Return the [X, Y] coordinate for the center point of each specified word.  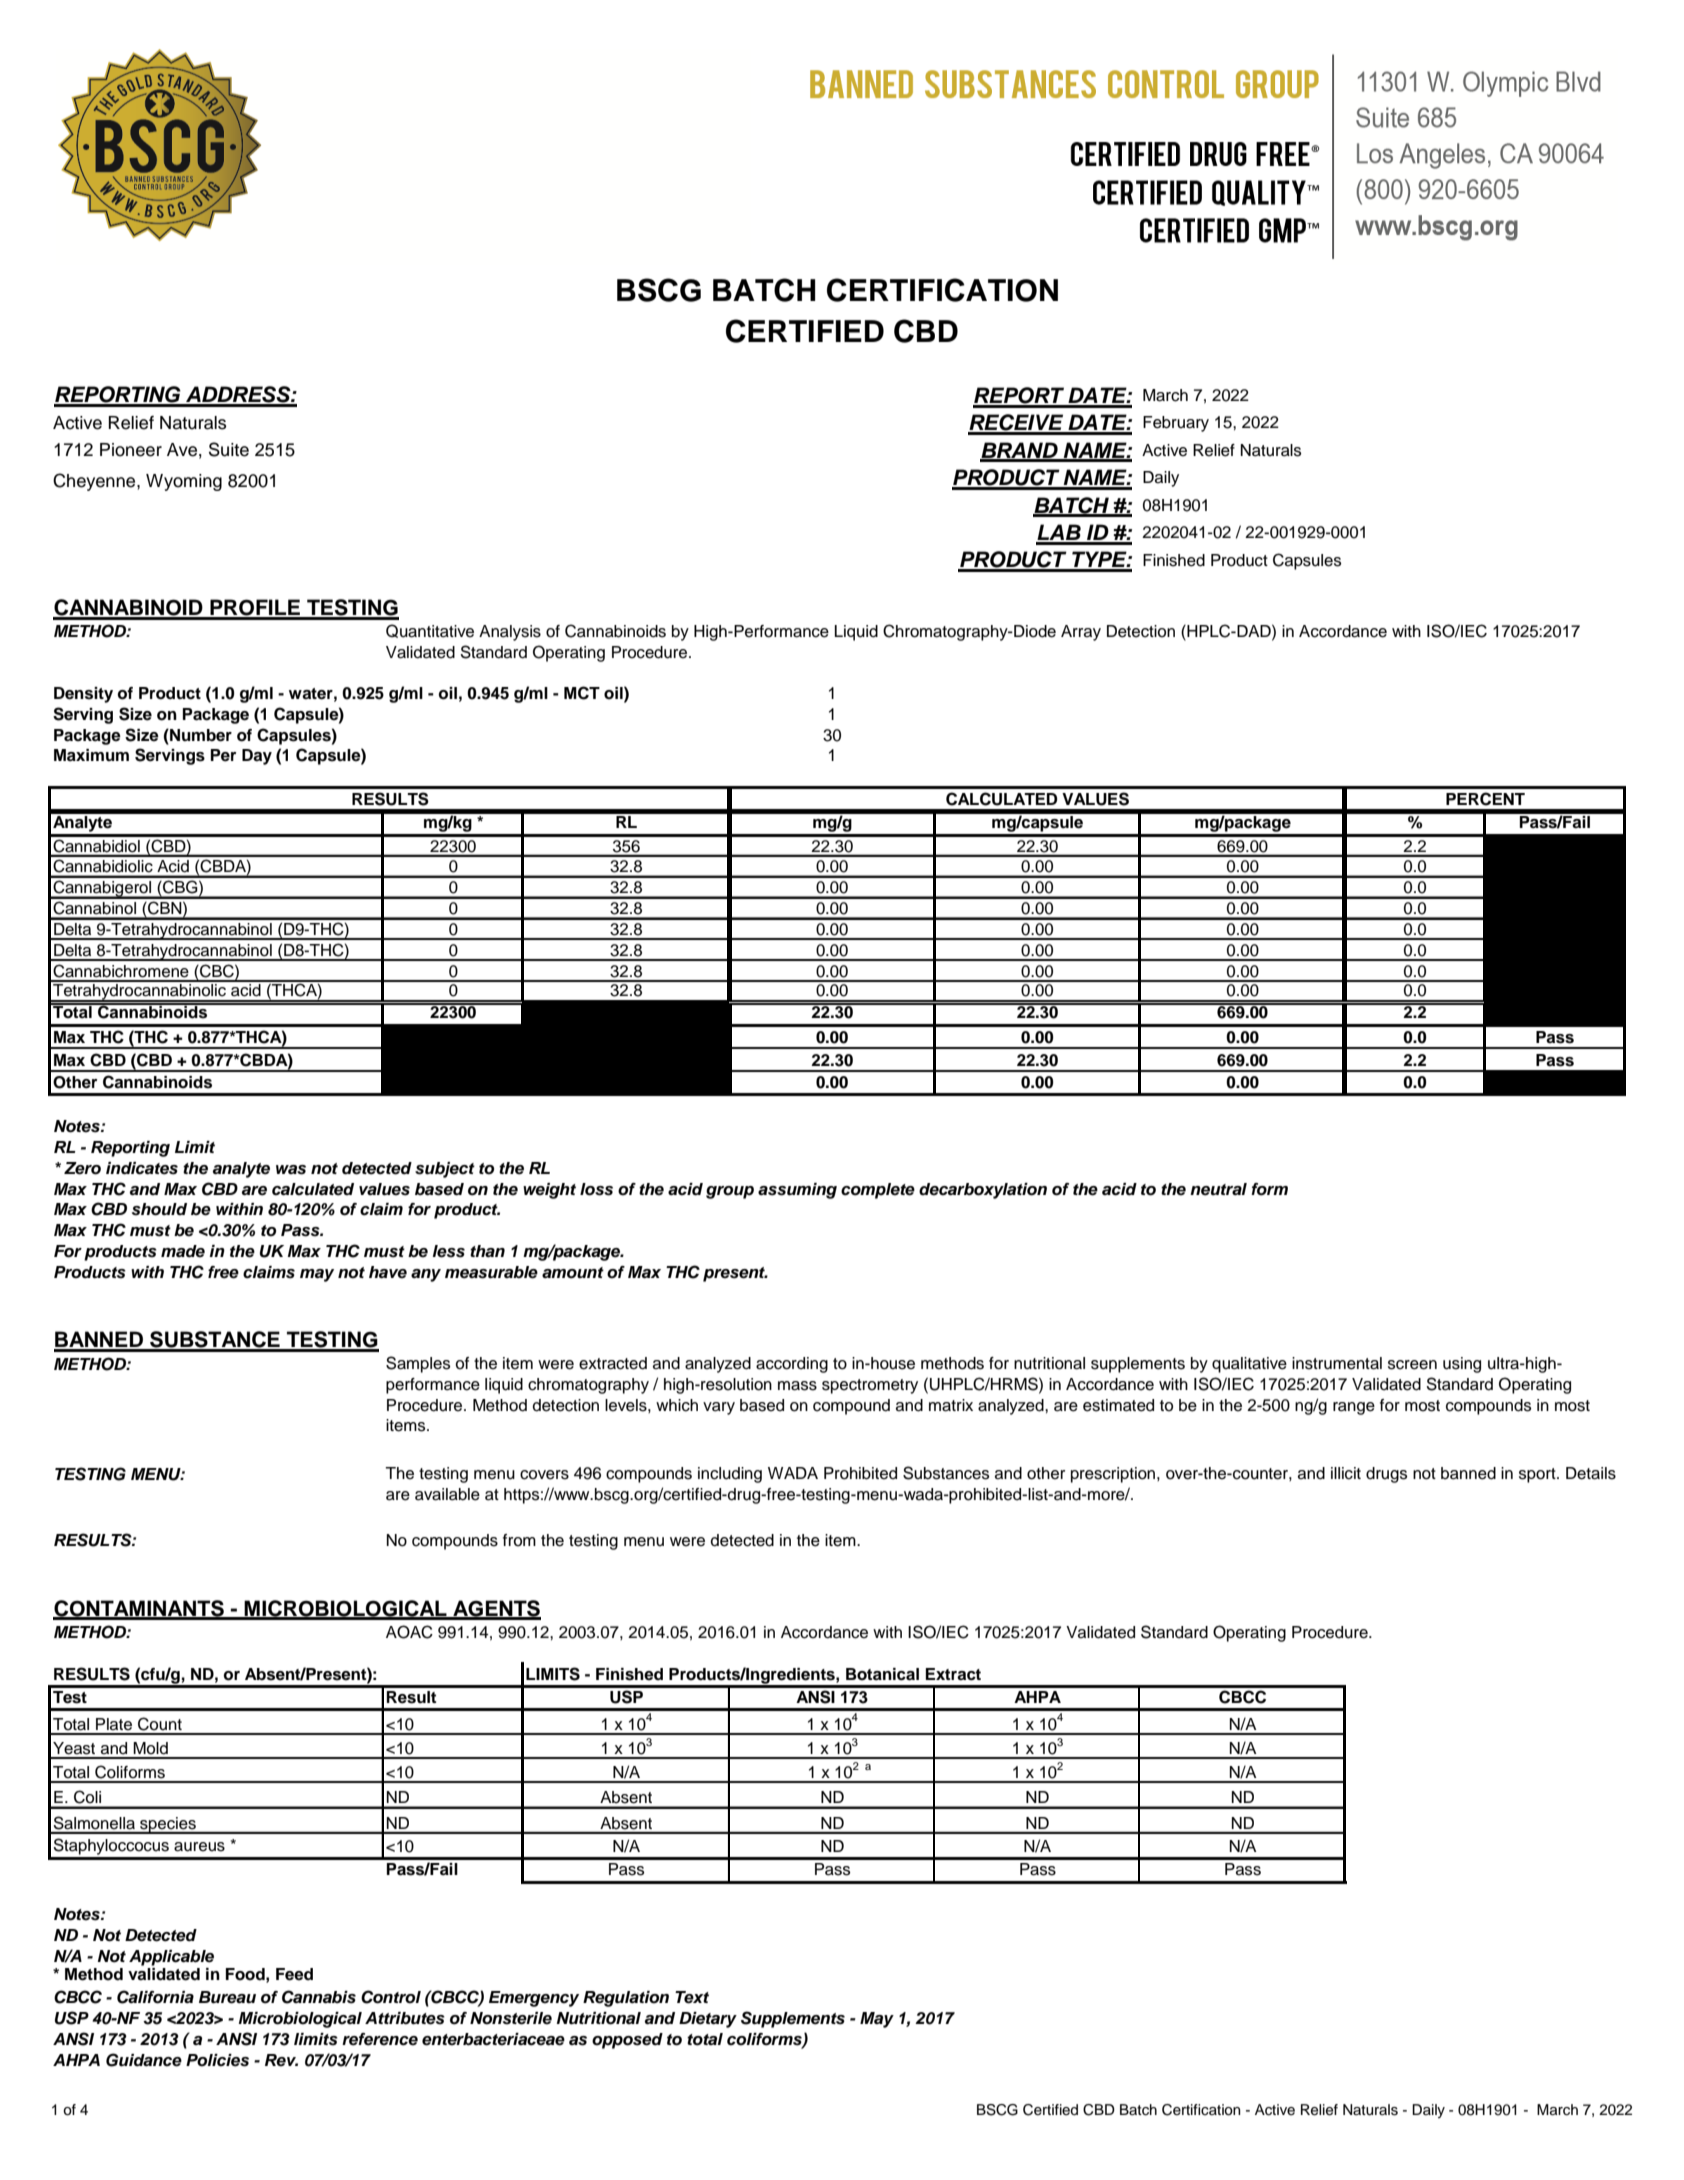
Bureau [227, 1997]
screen [1412, 1365]
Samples [418, 1364]
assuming [797, 1191]
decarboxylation [983, 1191]
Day [257, 757]
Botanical [882, 1674]
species [168, 1825]
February [1176, 424]
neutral [1218, 1189]
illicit [1346, 1473]
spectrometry [870, 1386]
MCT [582, 693]
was [291, 1170]
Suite [229, 449]
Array [1081, 633]
